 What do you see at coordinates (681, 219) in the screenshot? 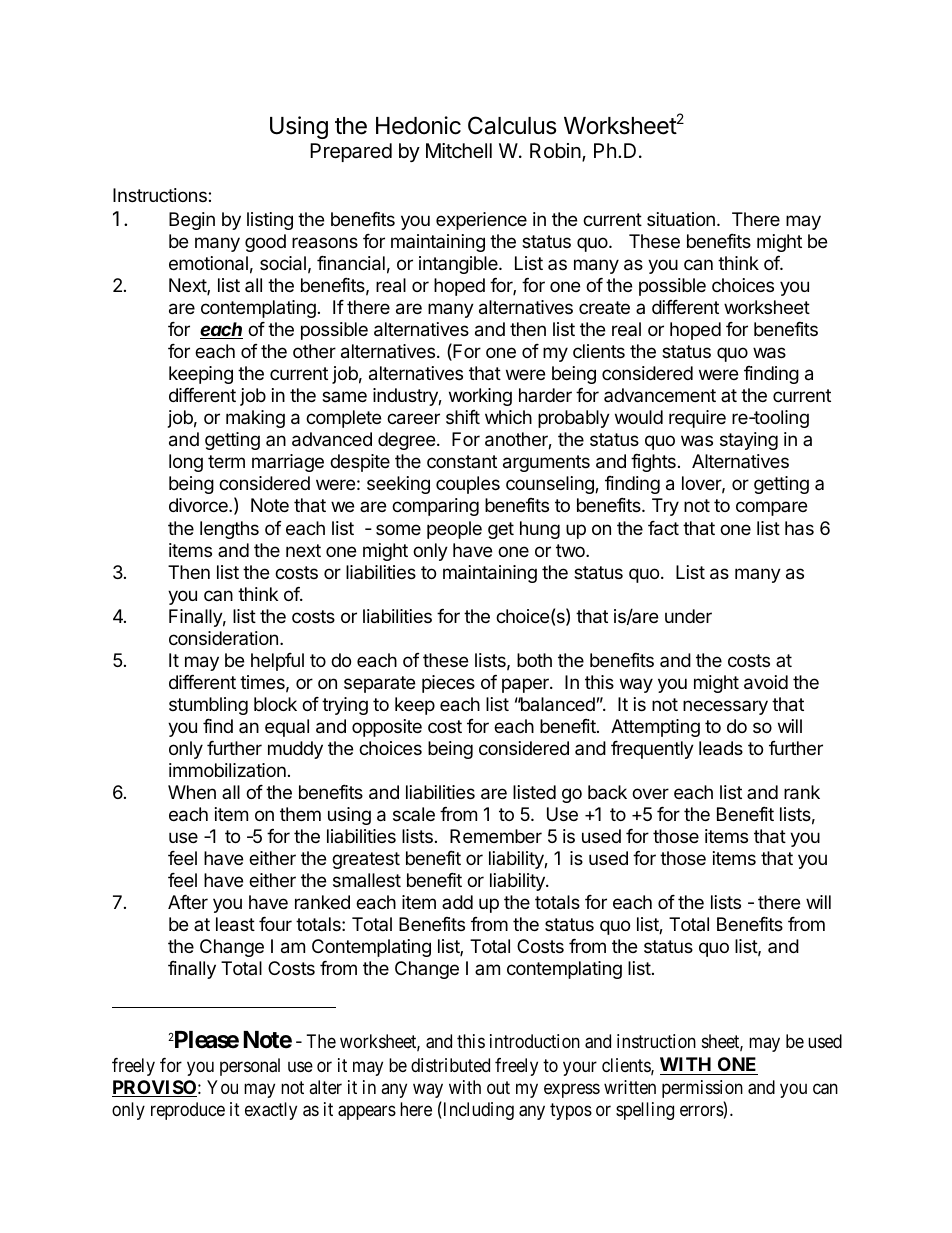
I see `situation` at bounding box center [681, 219].
